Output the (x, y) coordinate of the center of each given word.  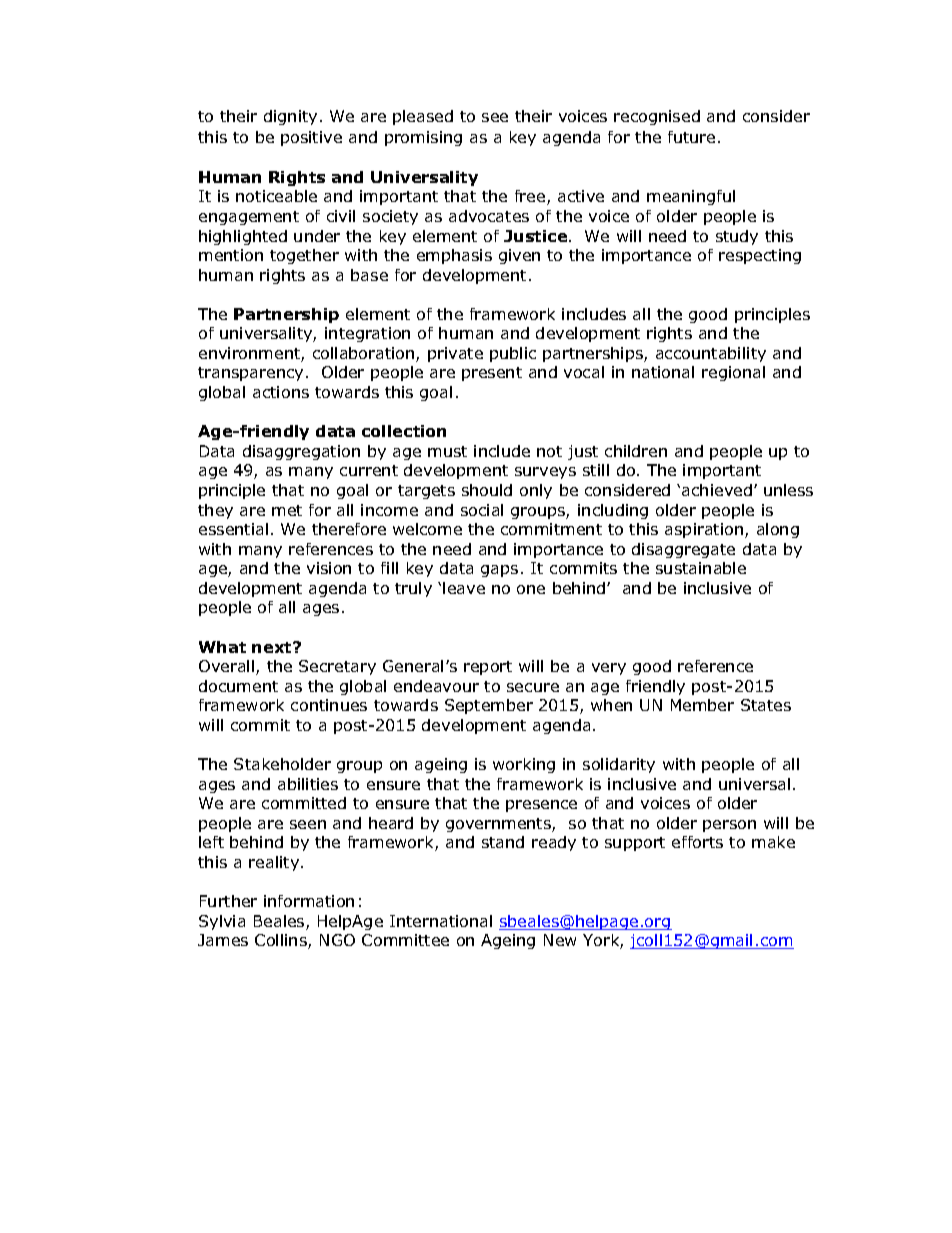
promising (423, 138)
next (273, 647)
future (691, 137)
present (492, 374)
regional (733, 373)
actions (281, 392)
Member (702, 705)
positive (311, 138)
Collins (282, 941)
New (560, 940)
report (488, 668)
